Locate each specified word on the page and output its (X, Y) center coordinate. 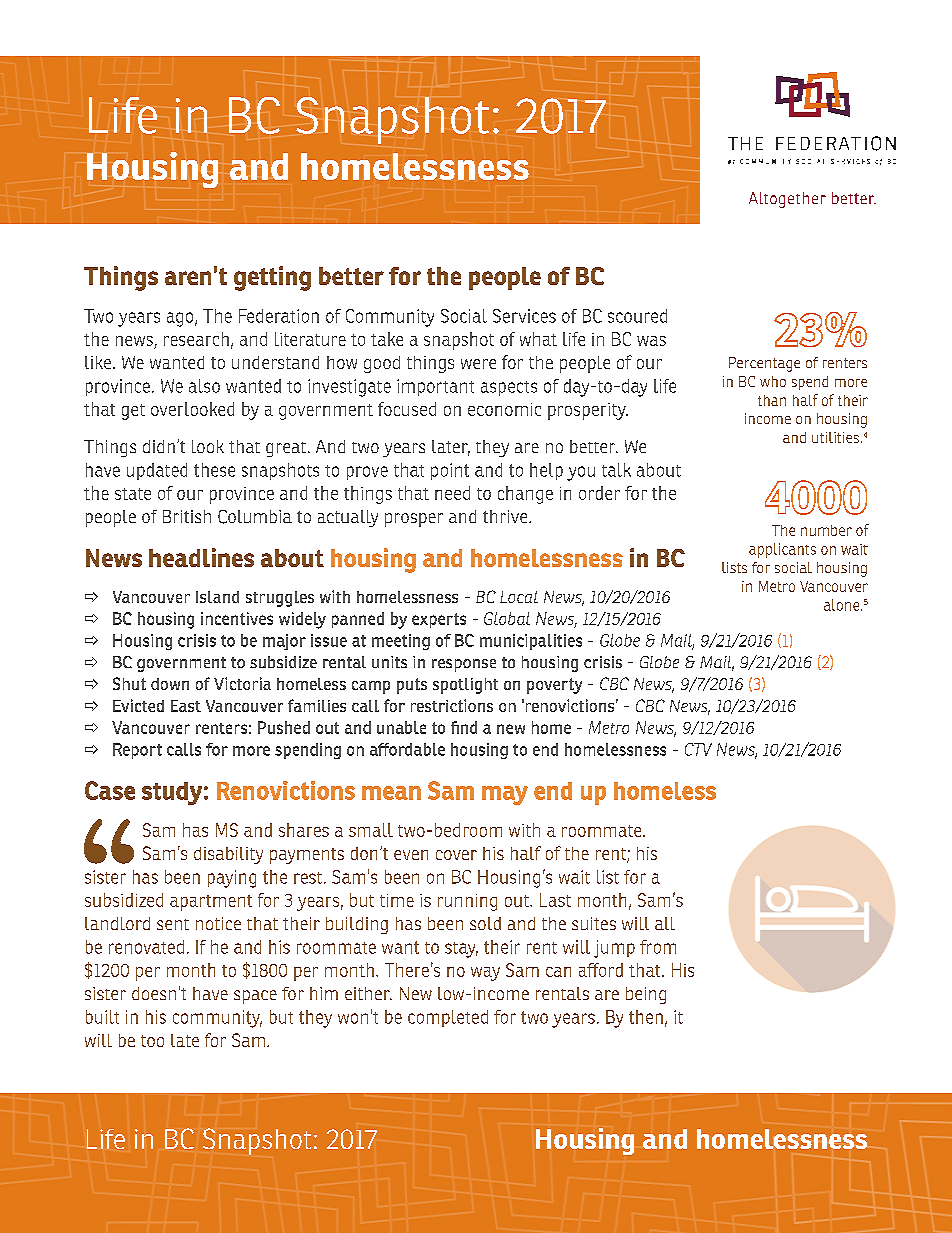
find (464, 727)
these (214, 470)
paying (232, 879)
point (450, 471)
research (196, 339)
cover (456, 855)
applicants (782, 550)
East (186, 706)
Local (519, 597)
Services (524, 316)
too (152, 1041)
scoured (637, 316)
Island (217, 597)
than (772, 400)
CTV (698, 749)
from (658, 947)
